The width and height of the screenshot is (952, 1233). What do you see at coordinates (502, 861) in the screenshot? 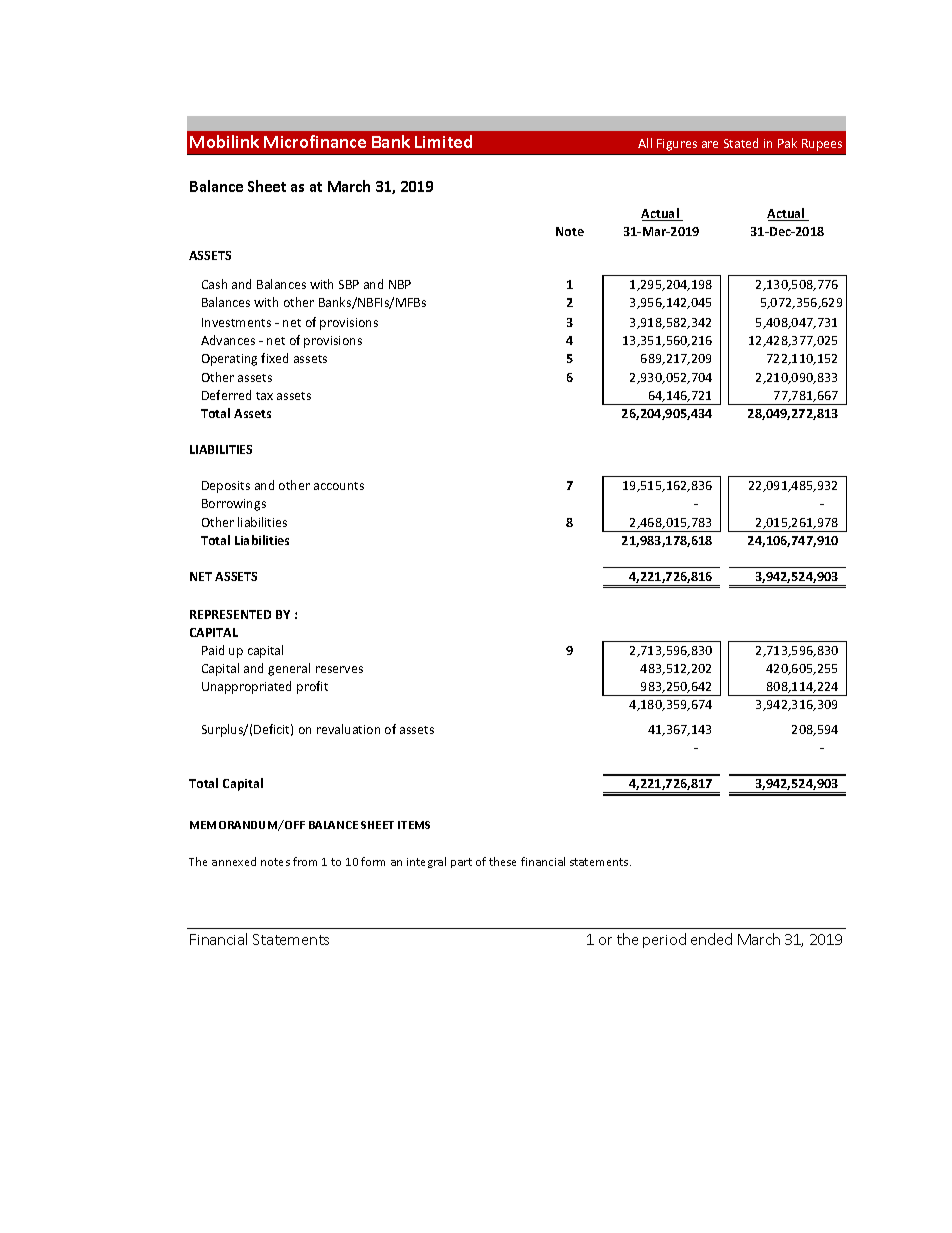
I see `these` at bounding box center [502, 861].
